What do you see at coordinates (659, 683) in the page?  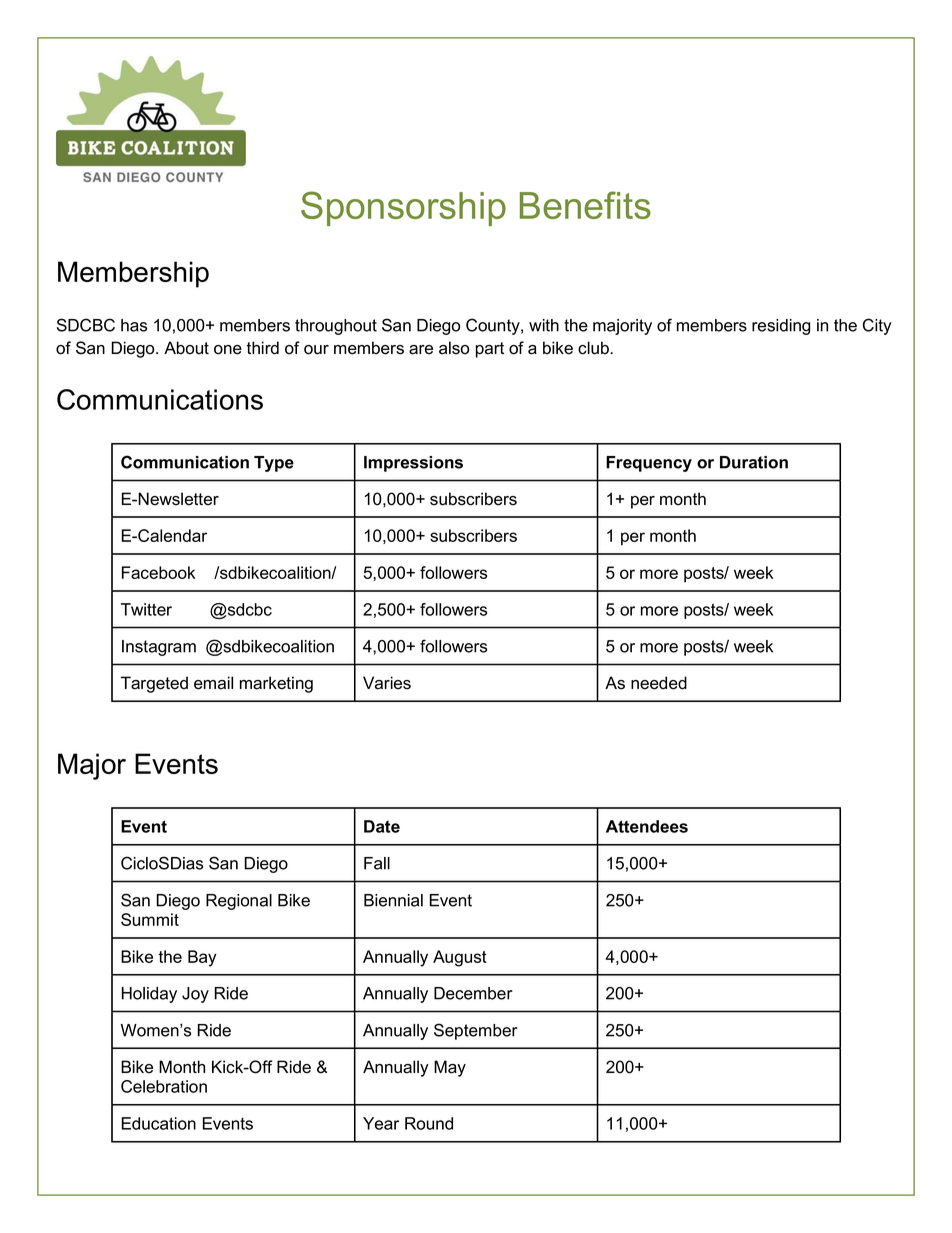 I see `needed` at bounding box center [659, 683].
